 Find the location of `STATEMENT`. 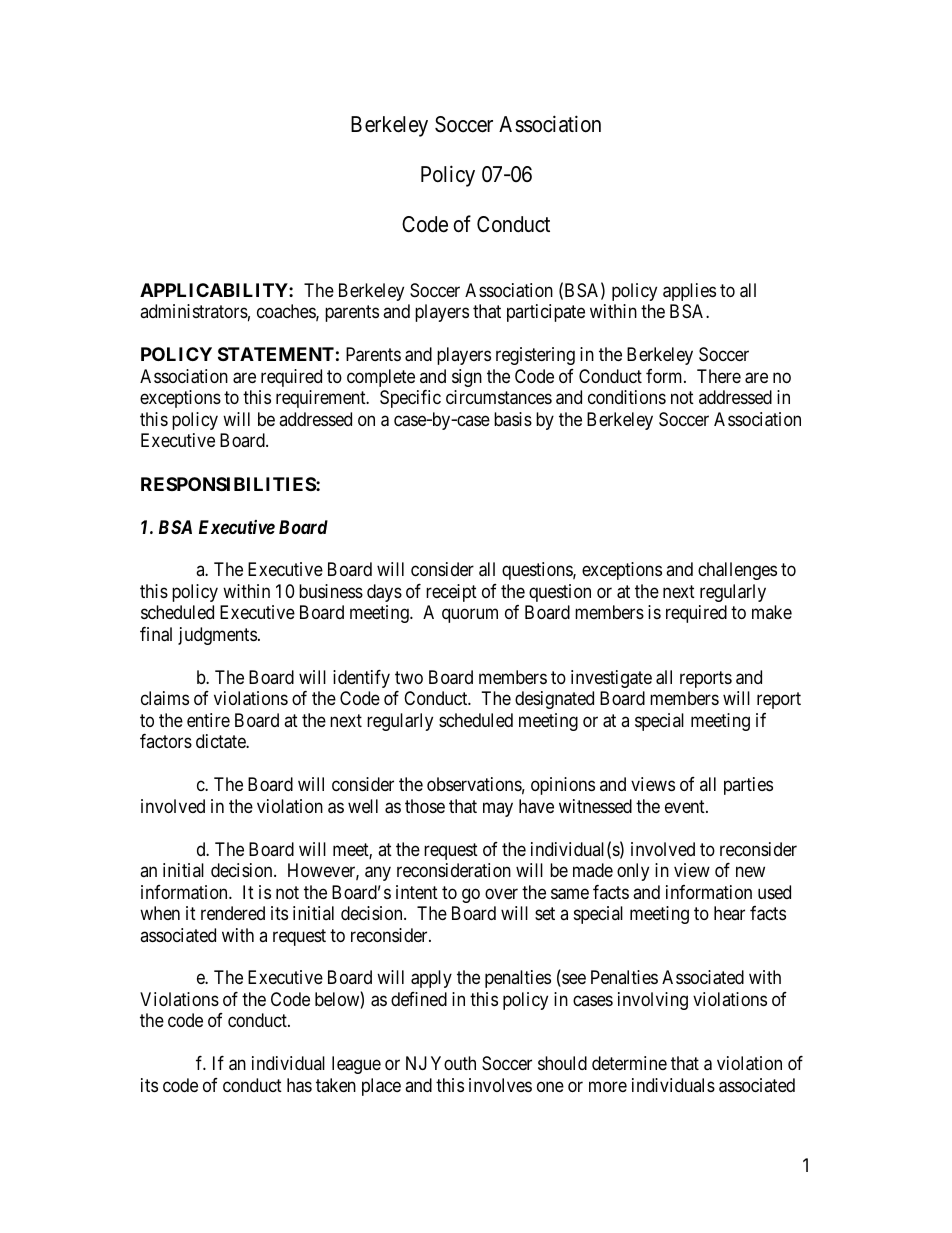

STATEMENT is located at coordinates (276, 354).
